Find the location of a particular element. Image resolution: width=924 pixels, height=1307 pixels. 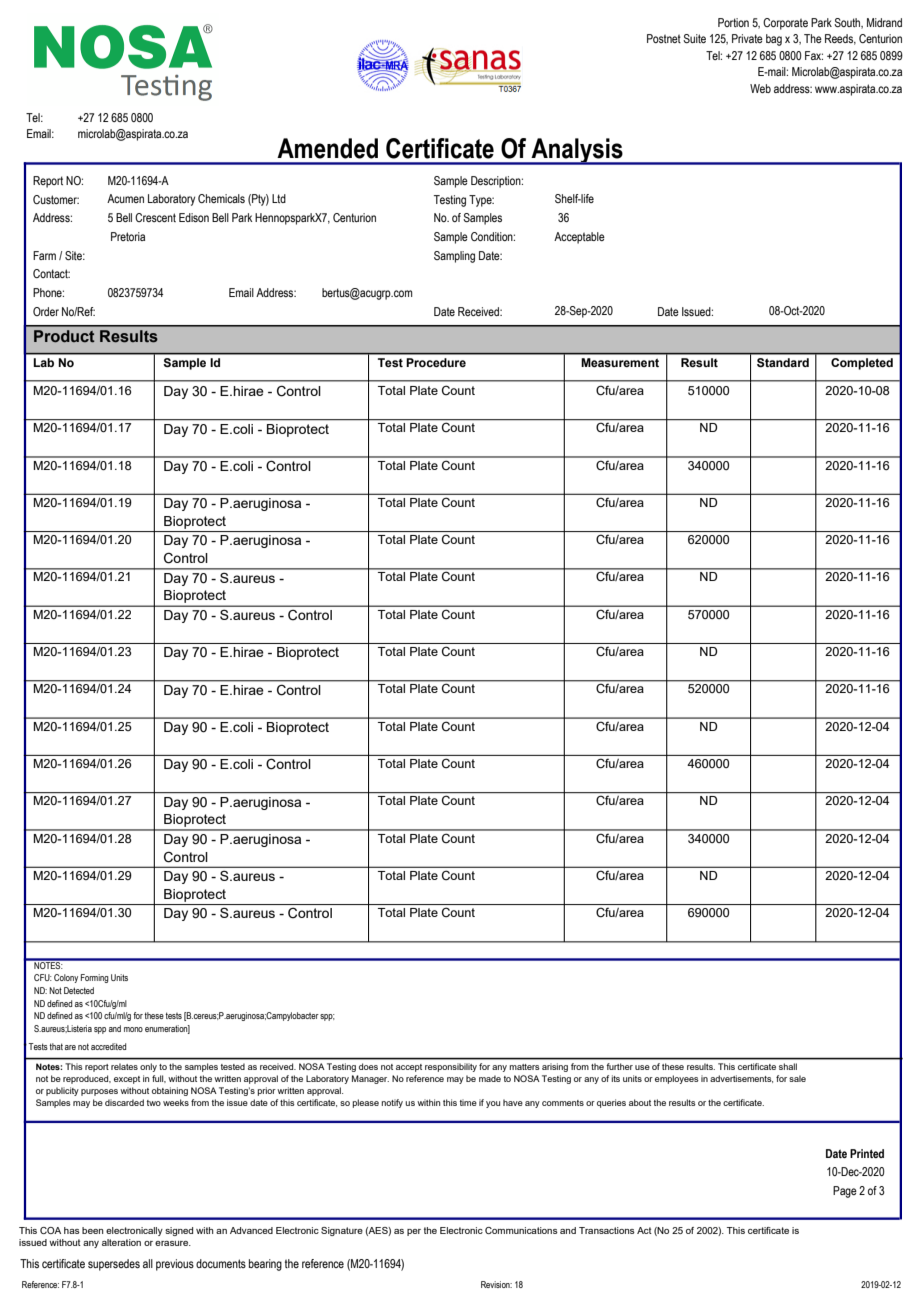

Analysis is located at coordinates (577, 151).
